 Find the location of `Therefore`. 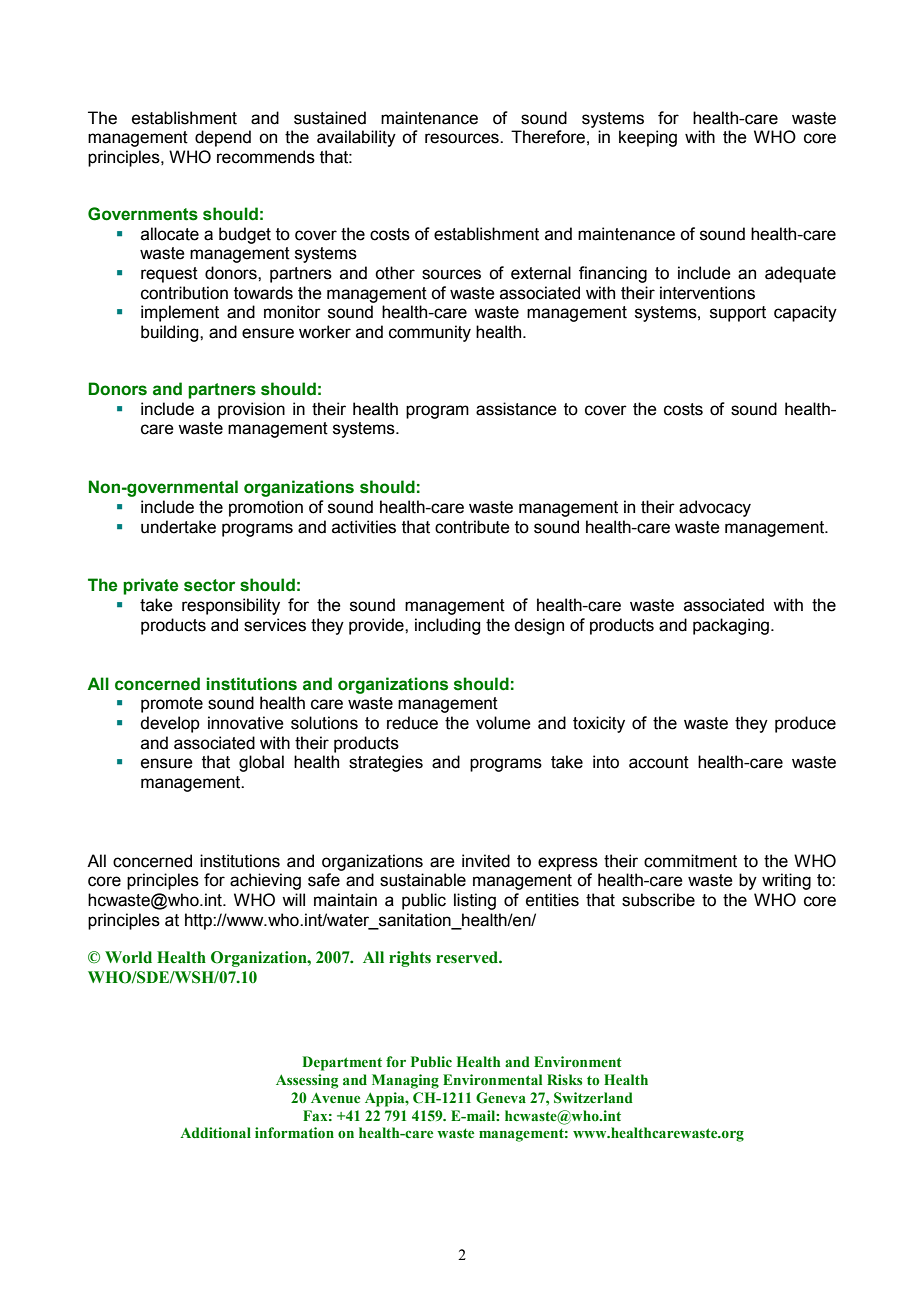

Therefore is located at coordinates (548, 137).
